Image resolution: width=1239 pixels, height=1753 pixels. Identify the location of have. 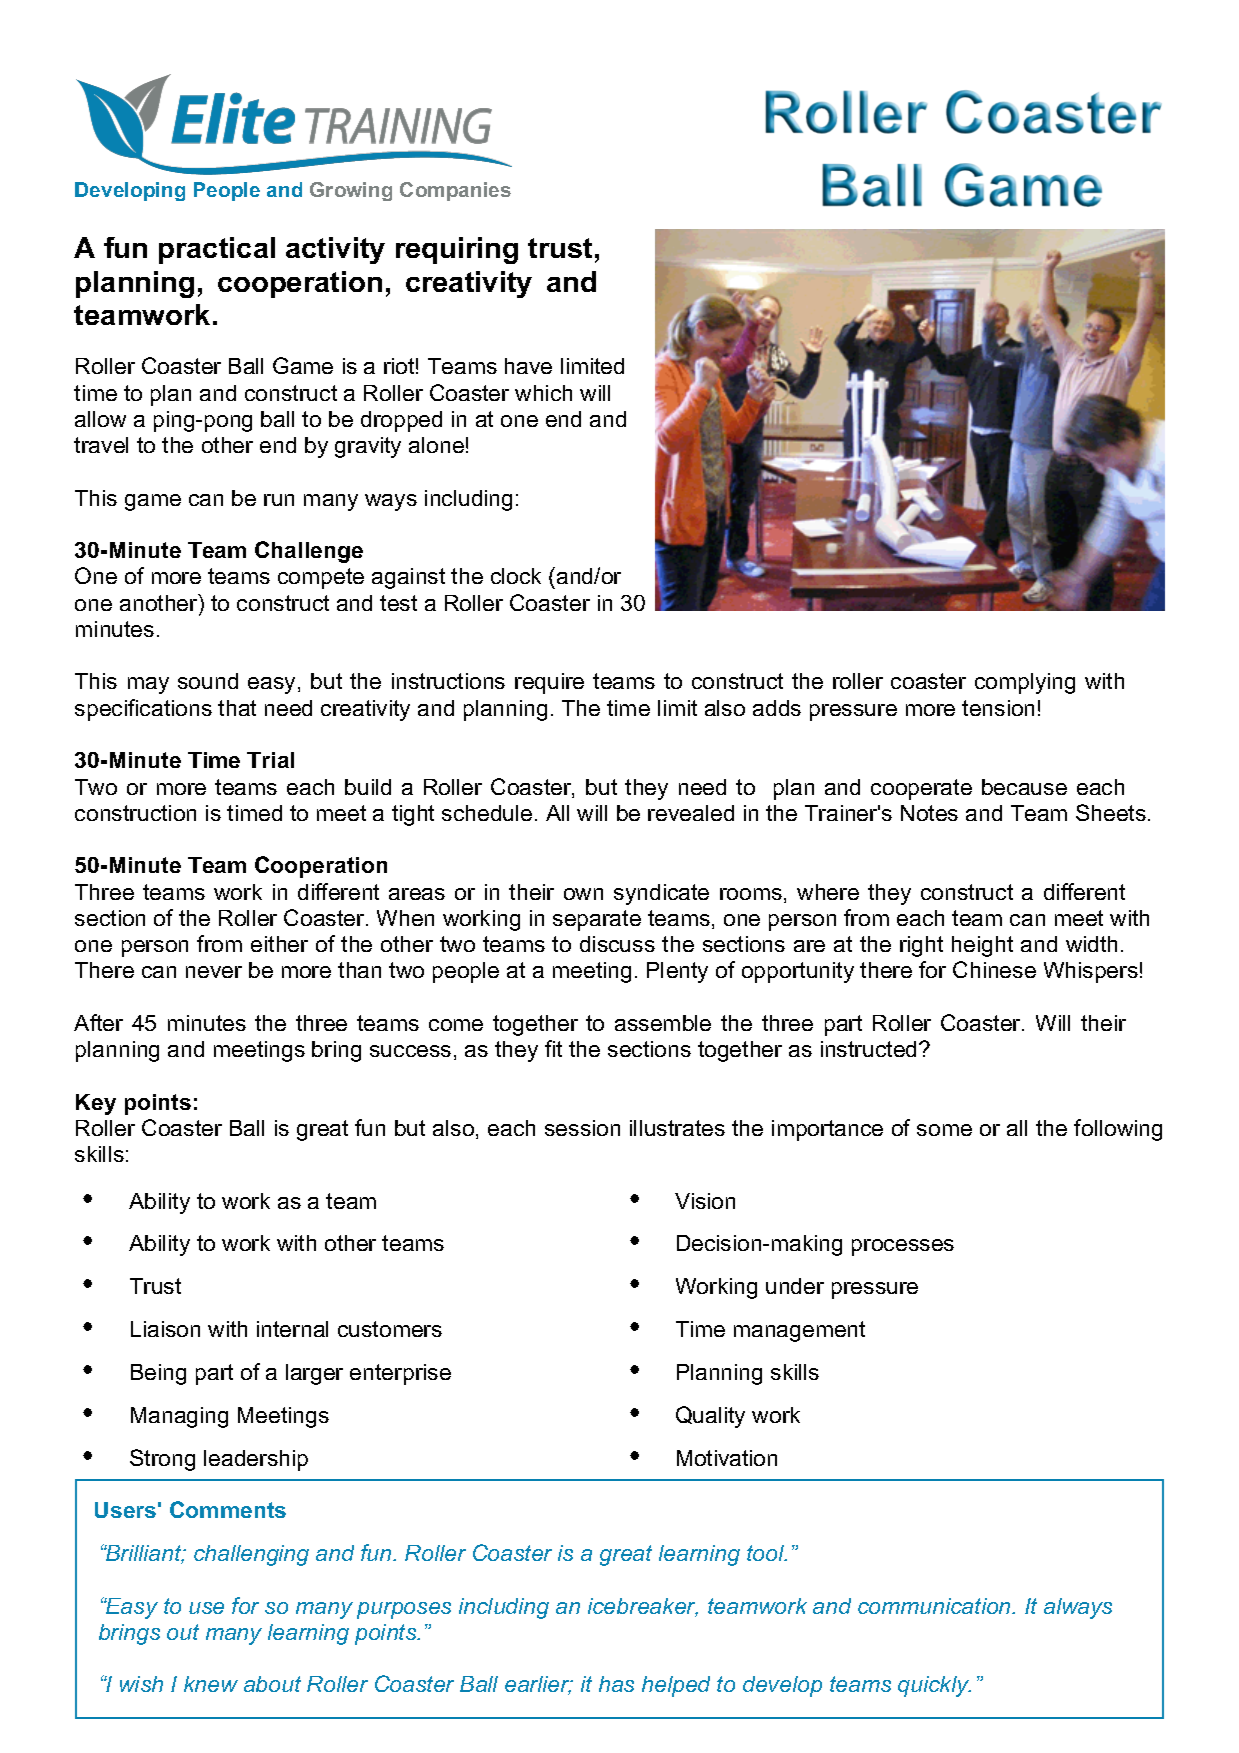
(528, 366).
